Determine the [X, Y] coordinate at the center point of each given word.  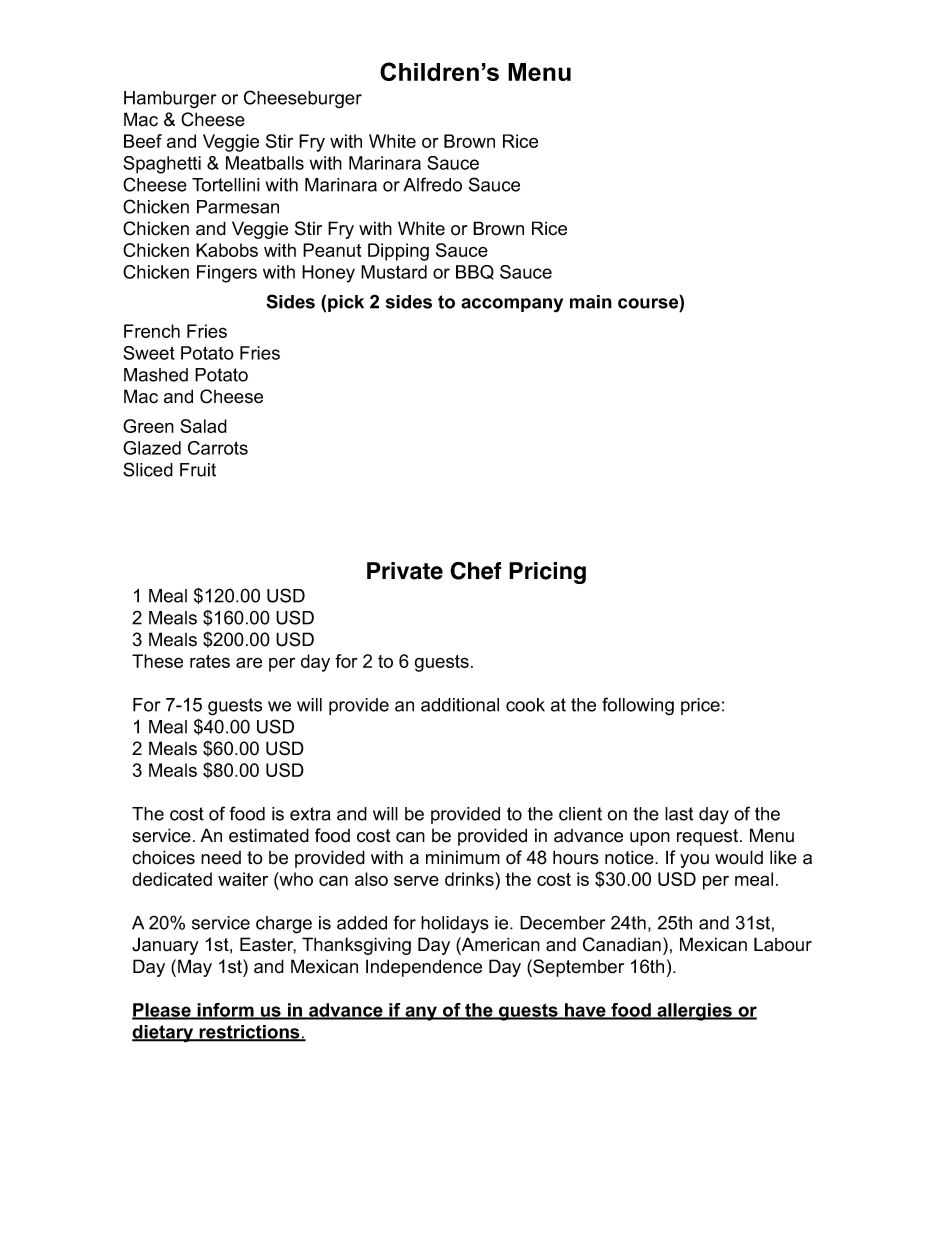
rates [210, 661]
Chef [476, 571]
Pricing [547, 573]
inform [225, 1011]
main [591, 302]
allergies [694, 1012]
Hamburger [170, 100]
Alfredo [432, 184]
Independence [424, 968]
